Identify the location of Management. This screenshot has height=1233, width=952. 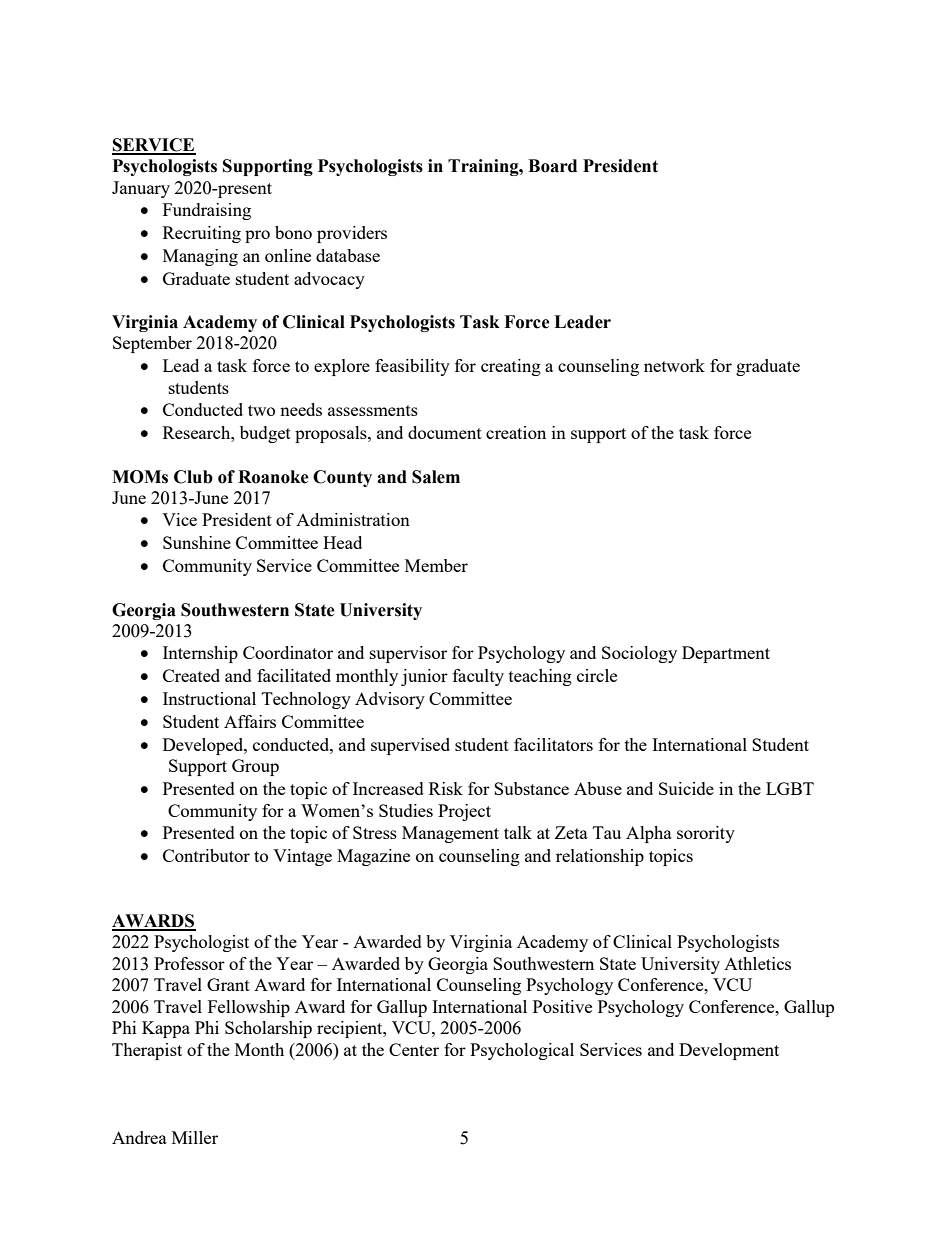
(450, 834).
